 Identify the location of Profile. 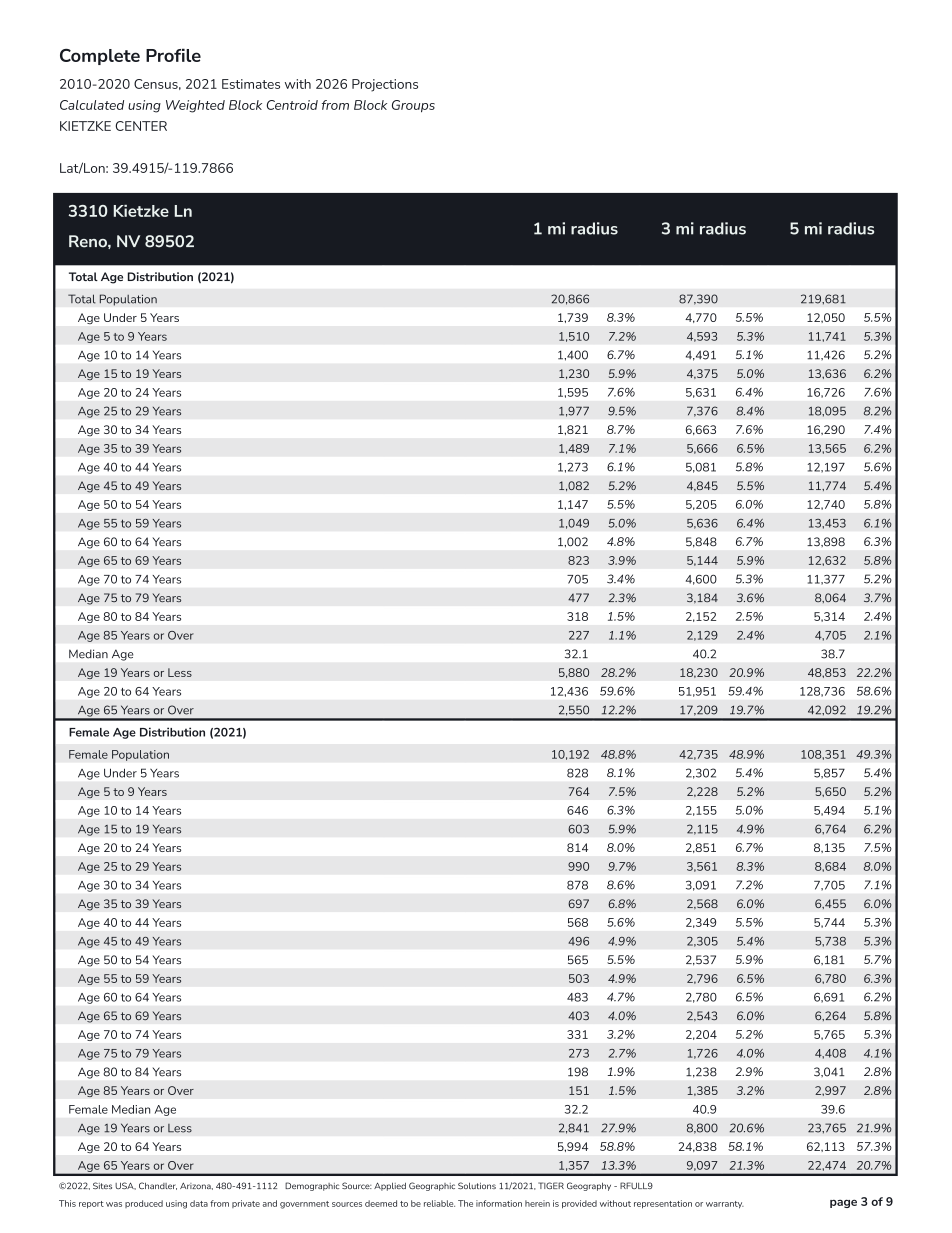
(173, 55).
